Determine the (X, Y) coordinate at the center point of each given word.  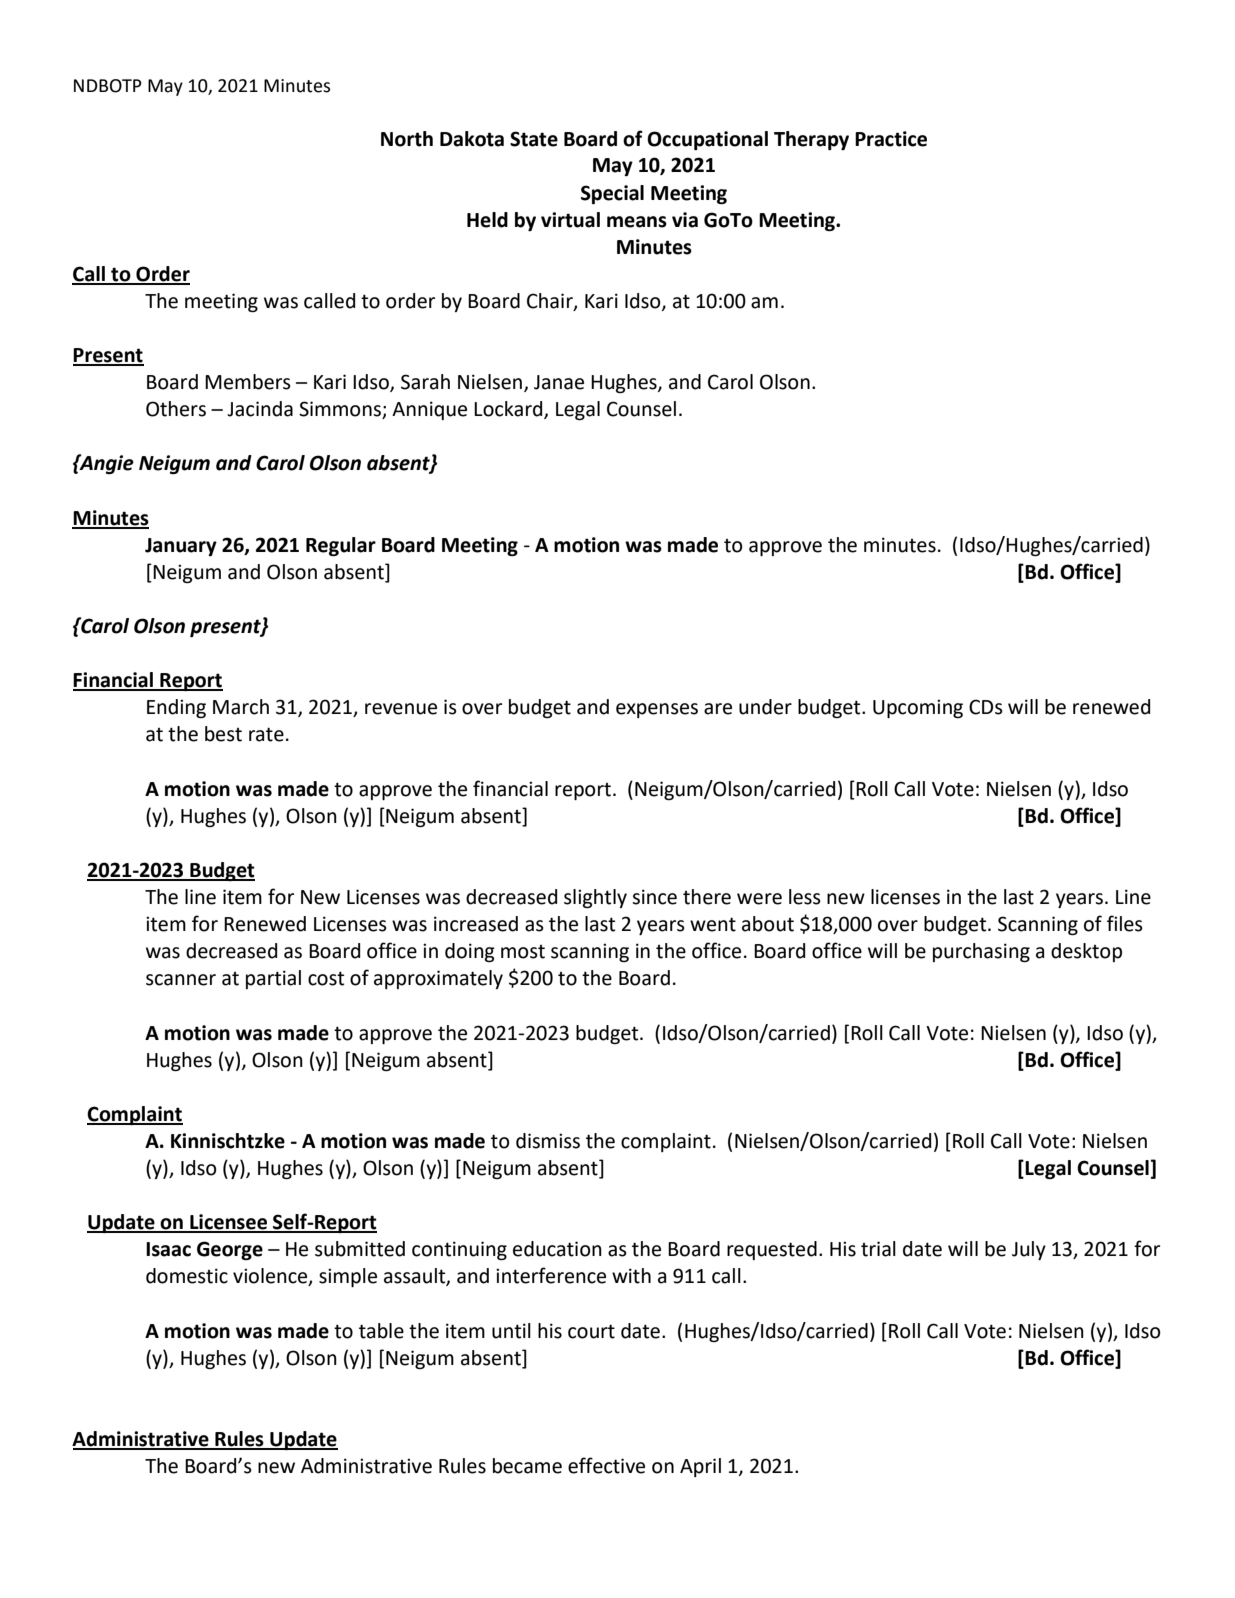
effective (606, 1465)
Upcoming (918, 708)
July (1029, 1250)
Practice (891, 139)
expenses (657, 710)
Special (612, 194)
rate (266, 734)
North (407, 139)
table (381, 1331)
